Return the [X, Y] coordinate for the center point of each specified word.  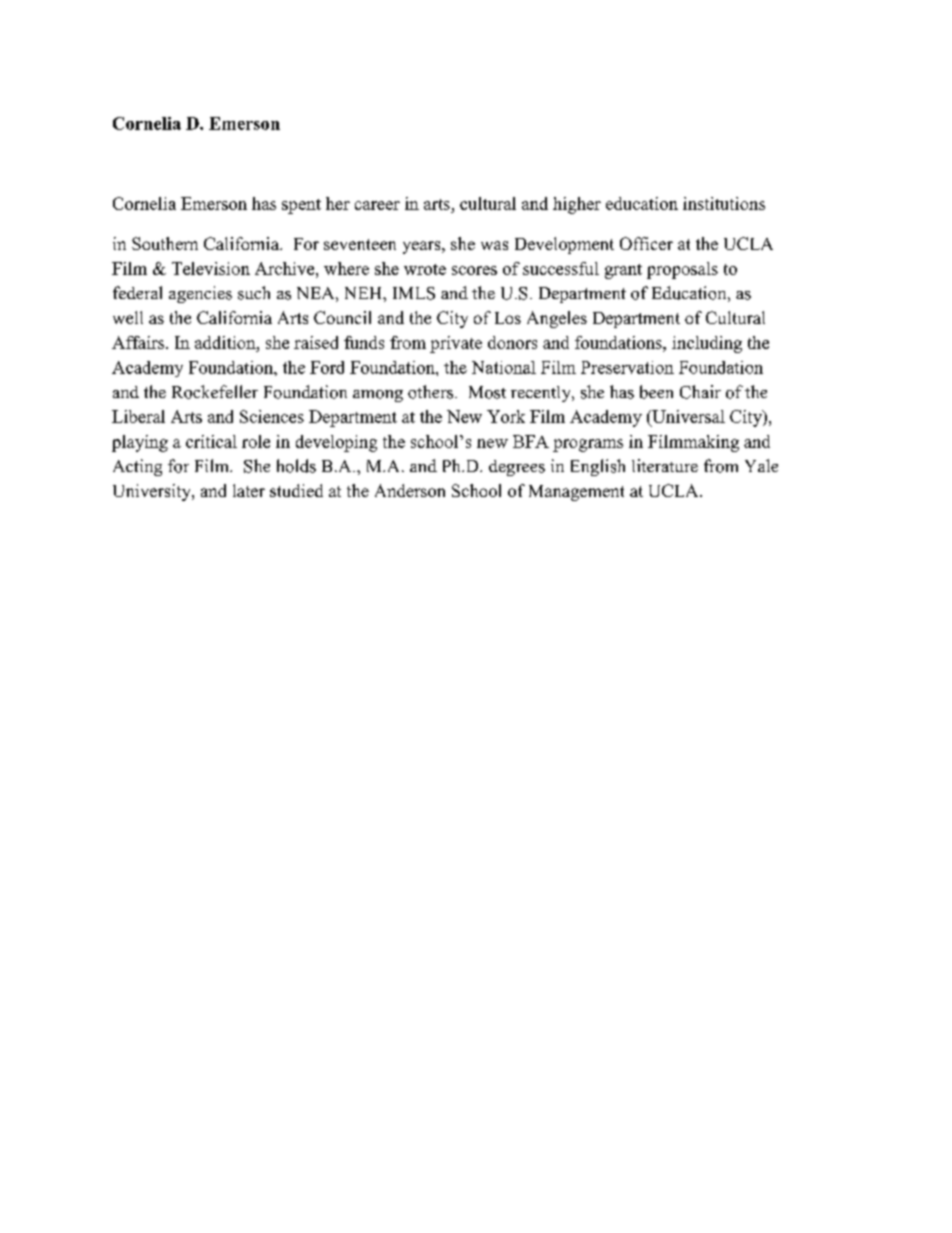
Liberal [138, 416]
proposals [682, 270]
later [249, 490]
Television [211, 268]
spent [301, 206]
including [707, 344]
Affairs [138, 342]
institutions [724, 203]
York [506, 416]
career [377, 205]
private [456, 344]
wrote [425, 269]
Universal [687, 418]
